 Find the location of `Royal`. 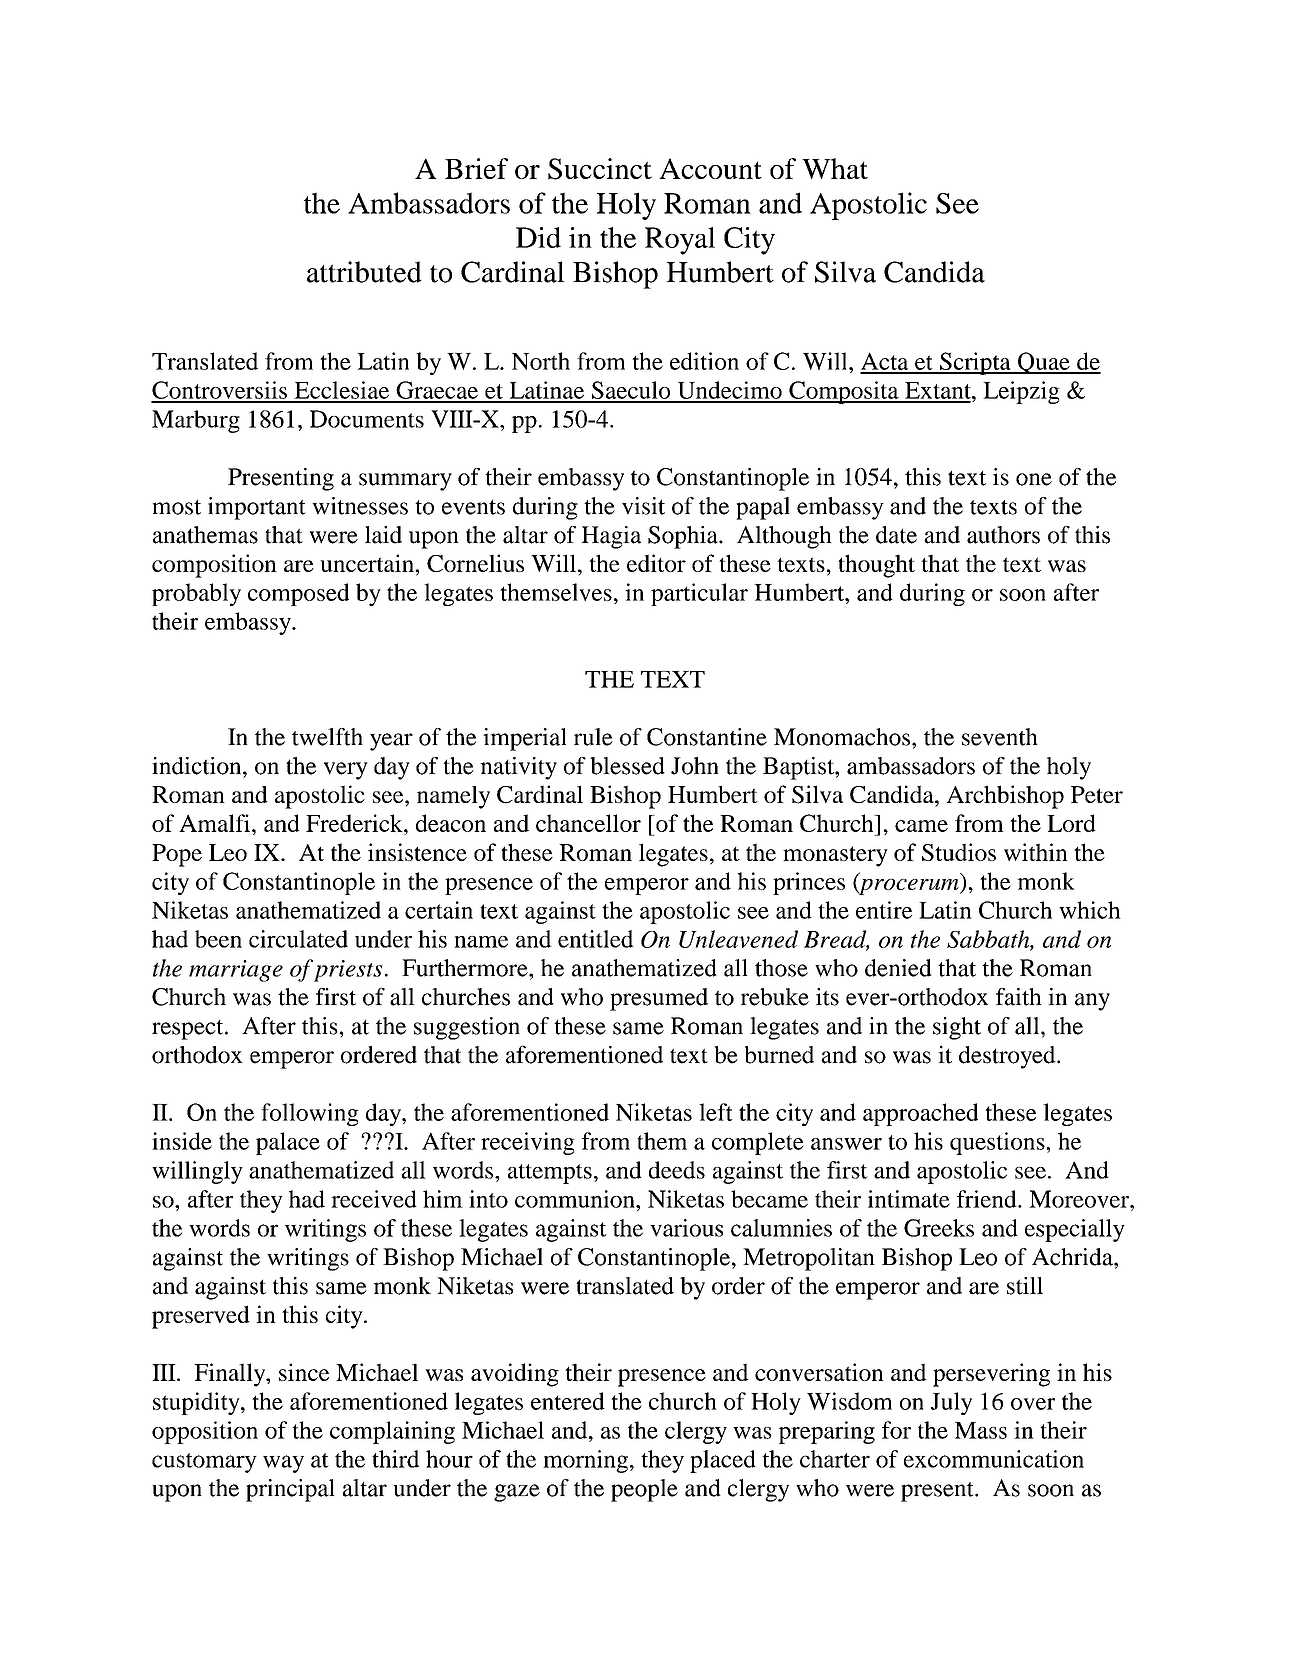

Royal is located at coordinates (680, 241).
